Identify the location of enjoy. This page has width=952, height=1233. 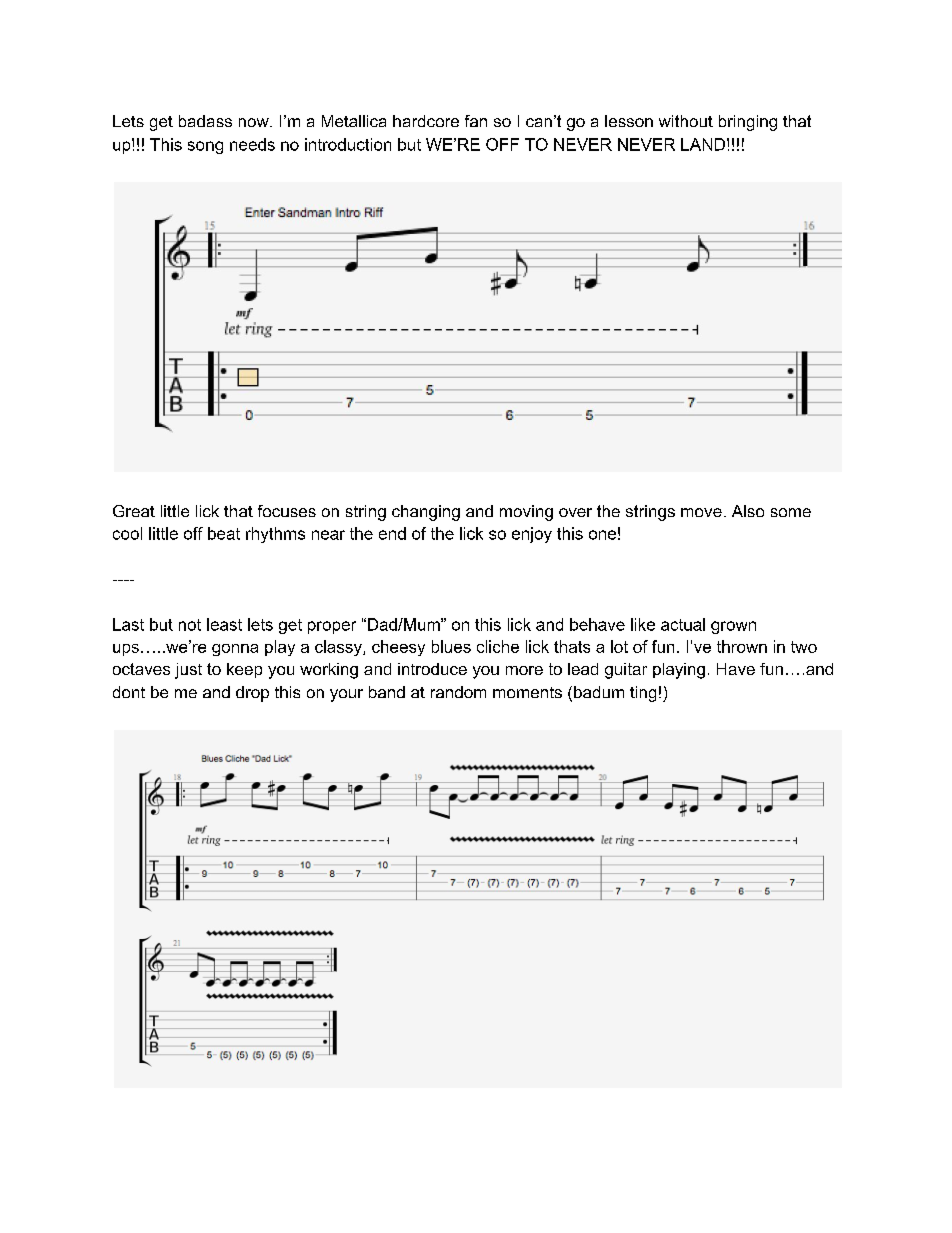
(532, 535).
